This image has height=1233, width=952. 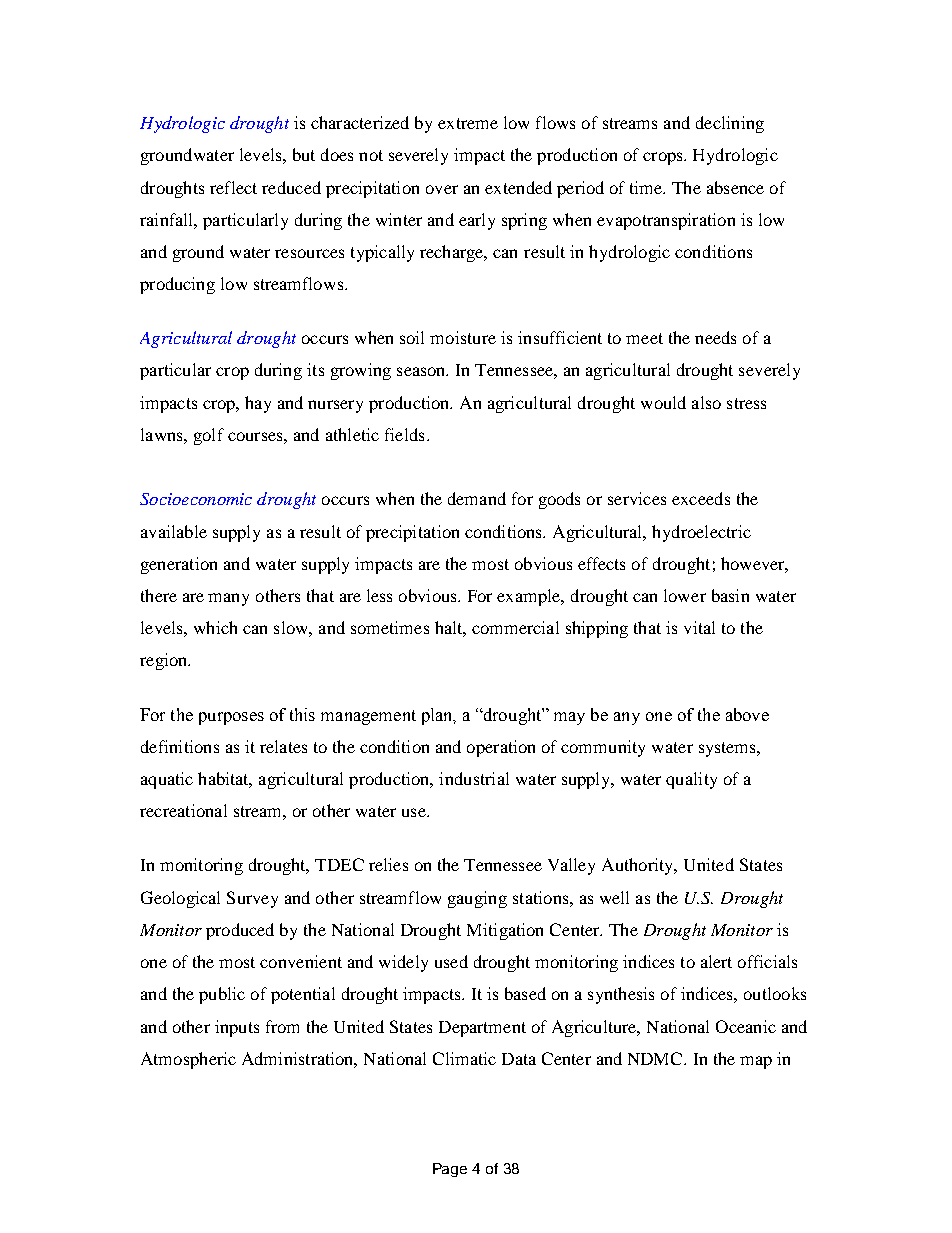 I want to click on reflect, so click(x=233, y=187).
